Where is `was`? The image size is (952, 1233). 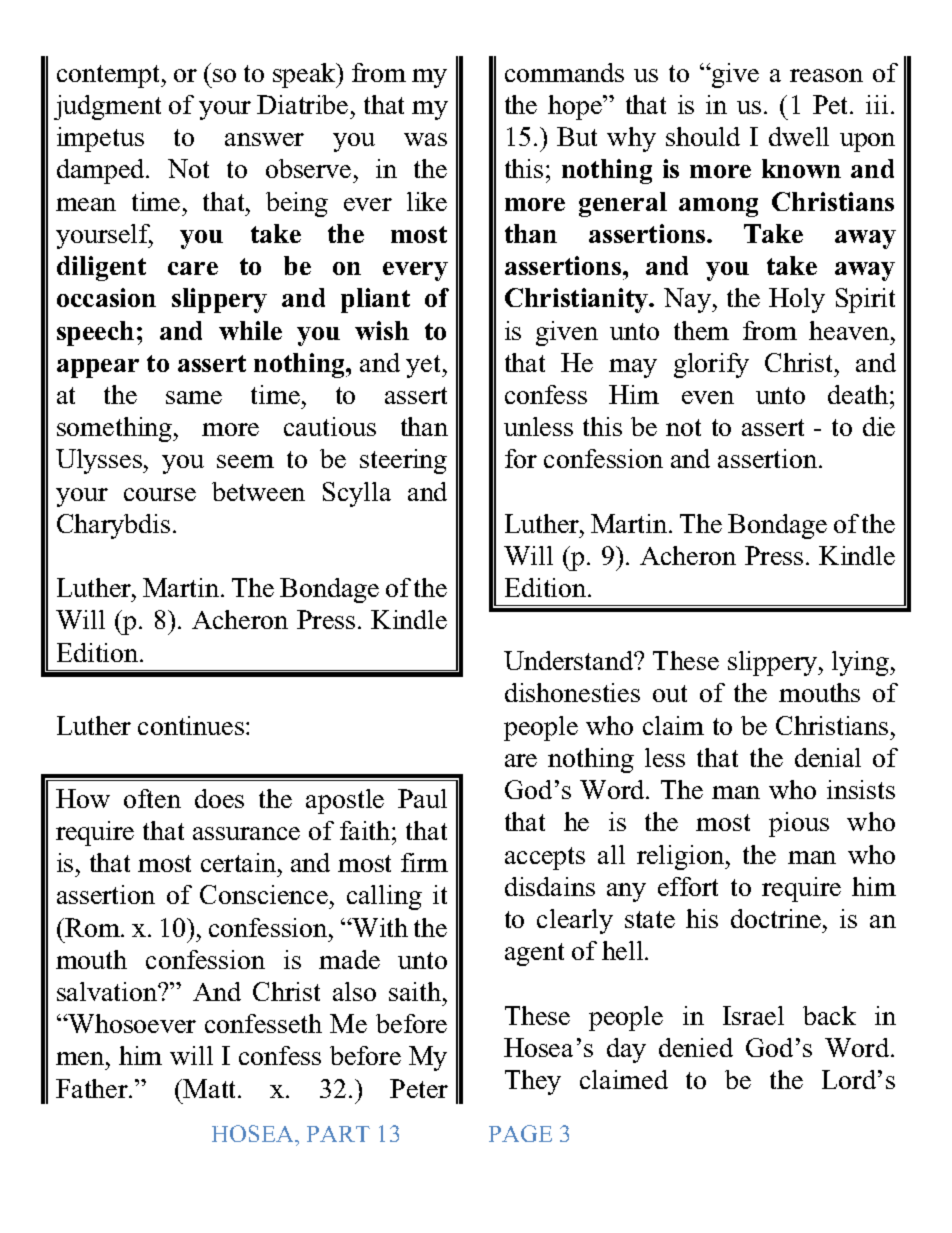 was is located at coordinates (425, 139).
